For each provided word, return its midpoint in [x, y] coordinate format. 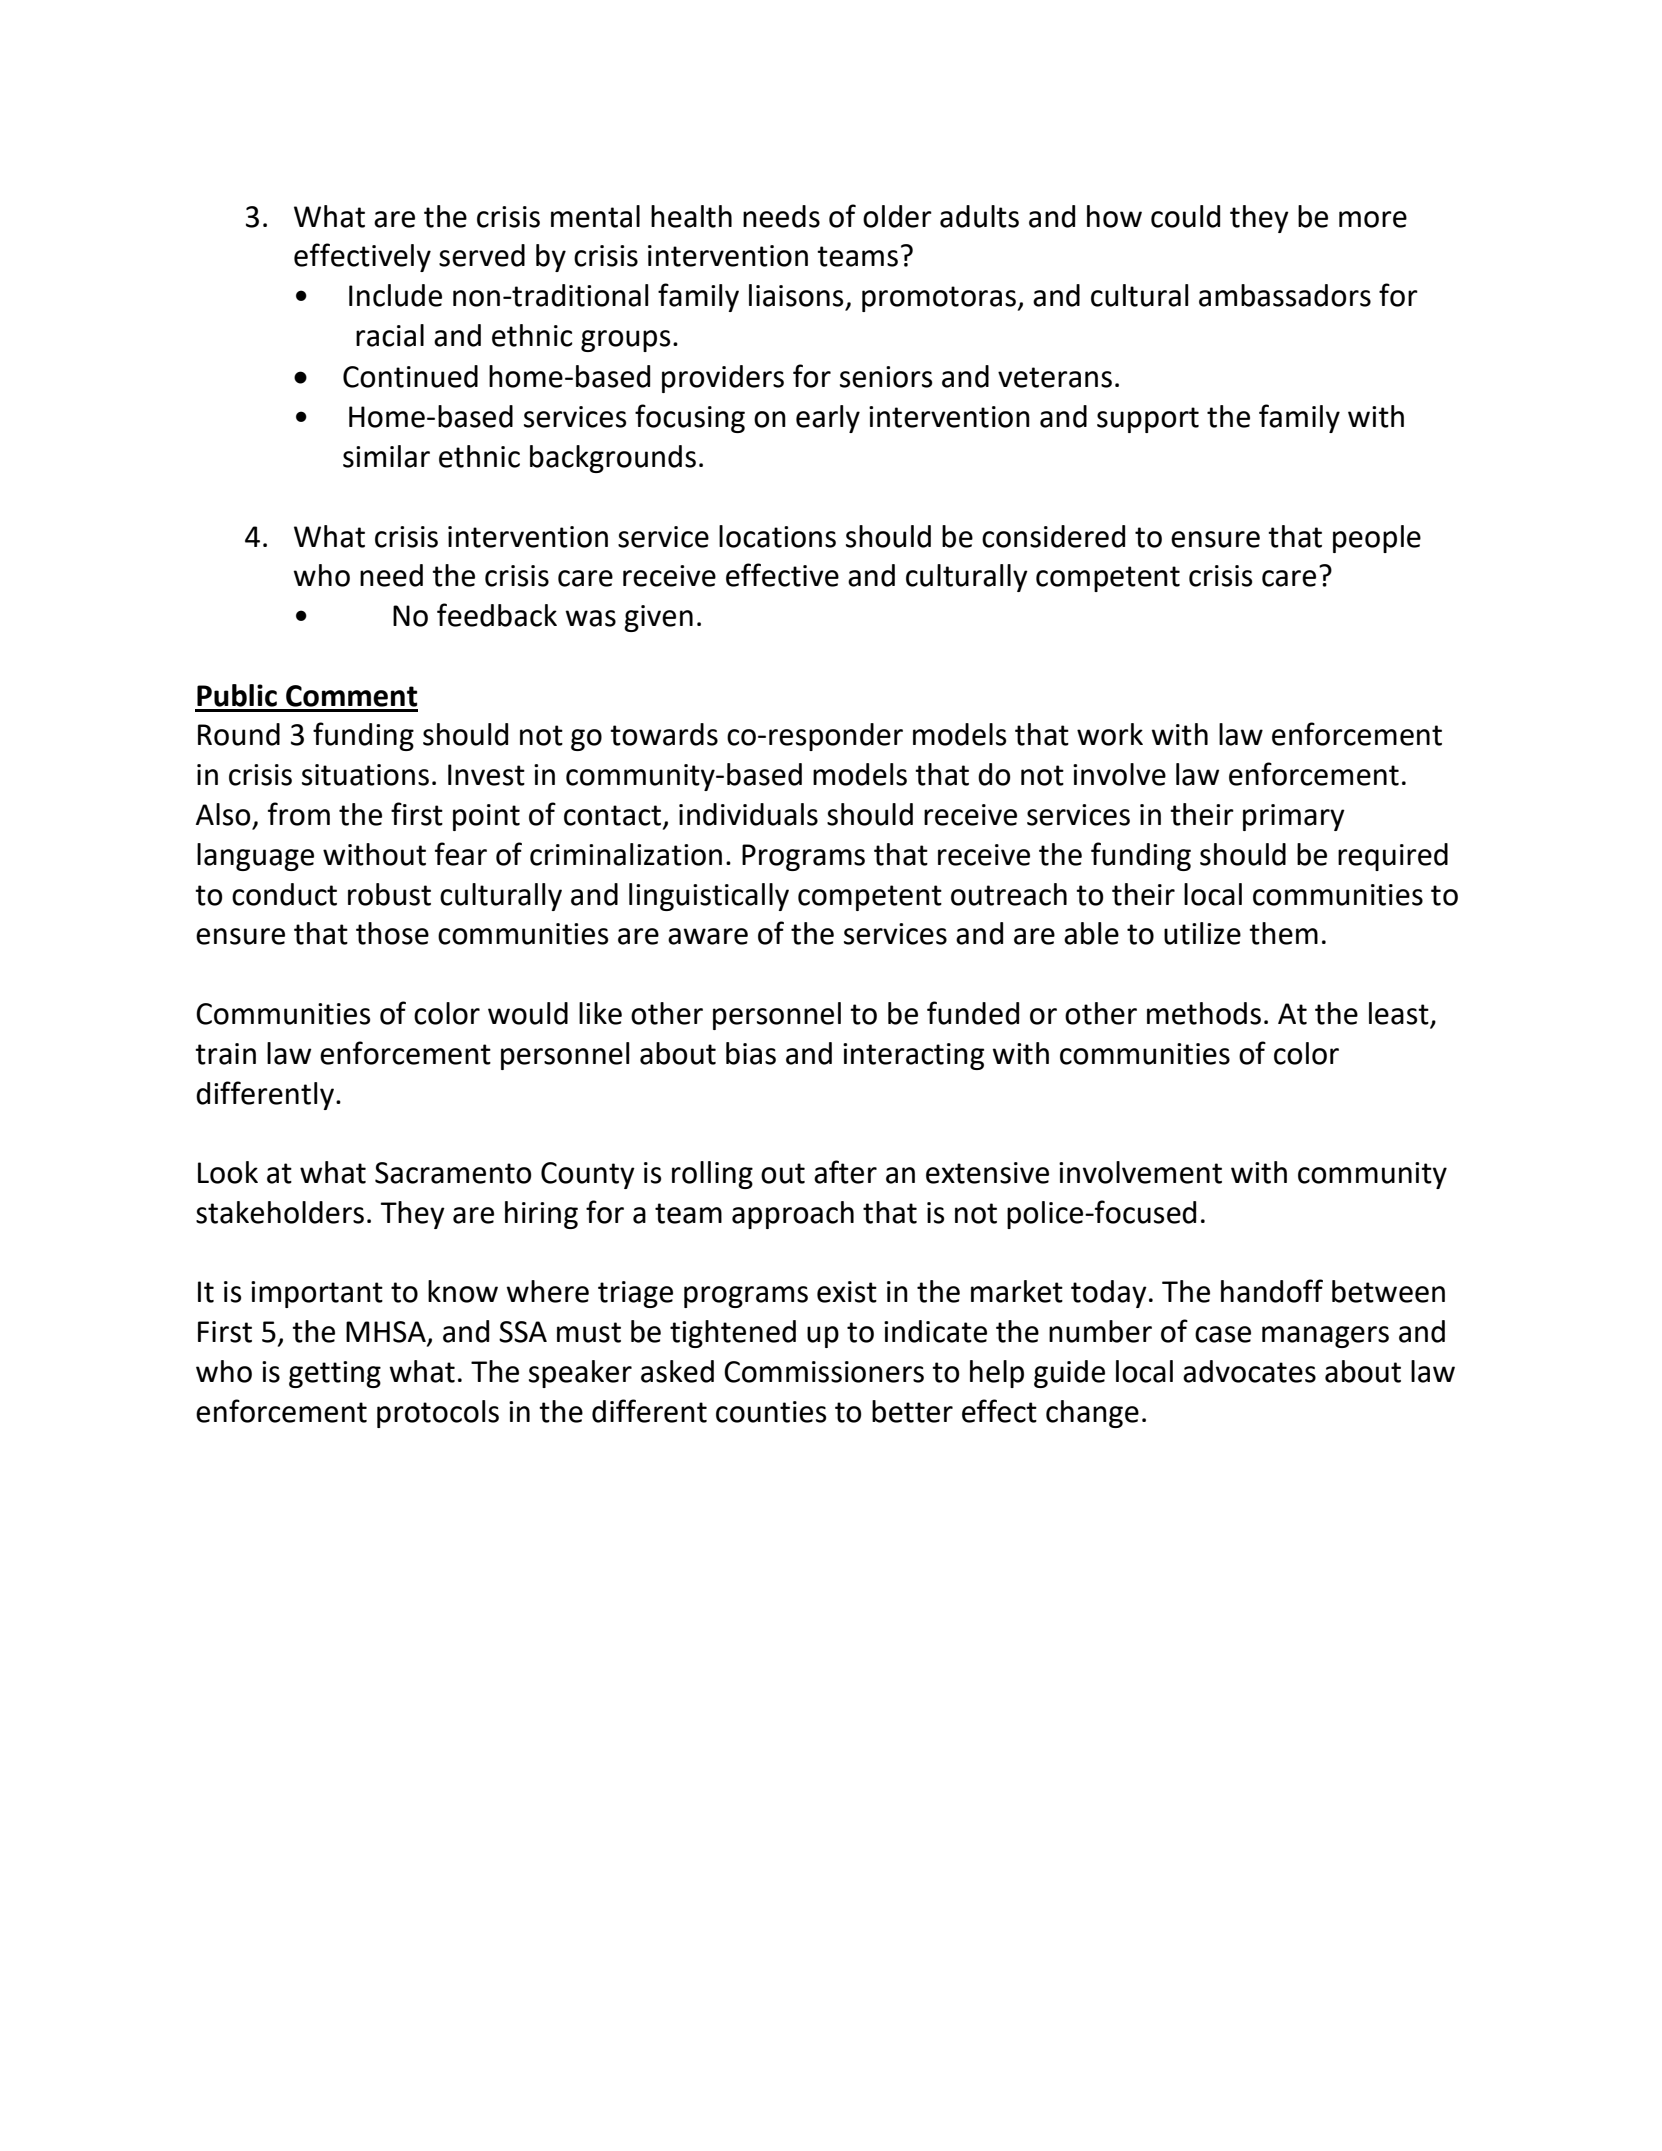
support [1148, 420]
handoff [1272, 1291]
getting [335, 1374]
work [1110, 734]
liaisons [796, 295]
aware [708, 936]
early [828, 419]
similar [386, 456]
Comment [351, 696]
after [845, 1172]
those [392, 933]
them [1283, 933]
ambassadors [1285, 295]
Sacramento [453, 1173]
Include [395, 295]
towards [664, 734]
